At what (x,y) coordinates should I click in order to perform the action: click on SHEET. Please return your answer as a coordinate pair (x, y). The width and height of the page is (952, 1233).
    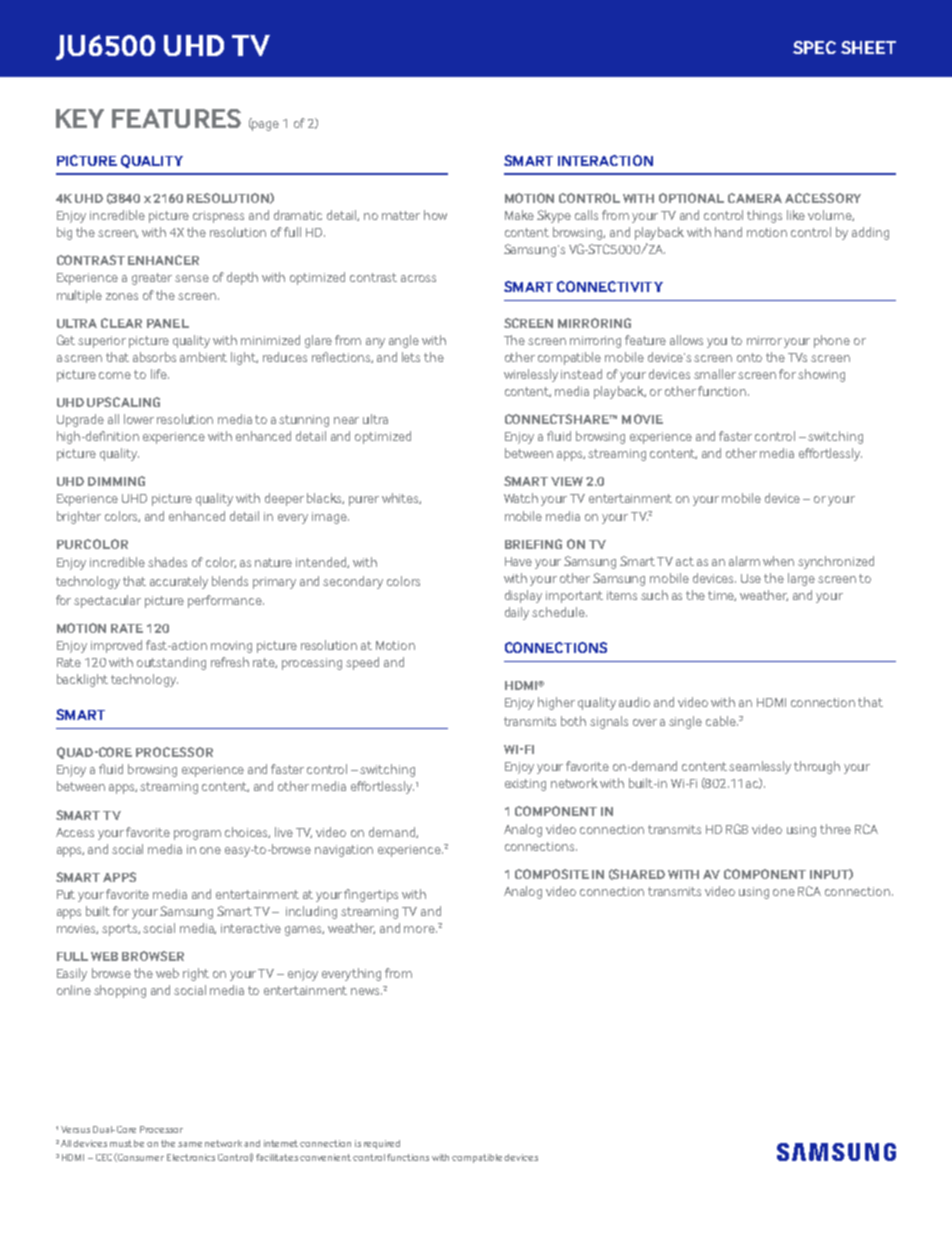
    Looking at the image, I should click on (868, 47).
